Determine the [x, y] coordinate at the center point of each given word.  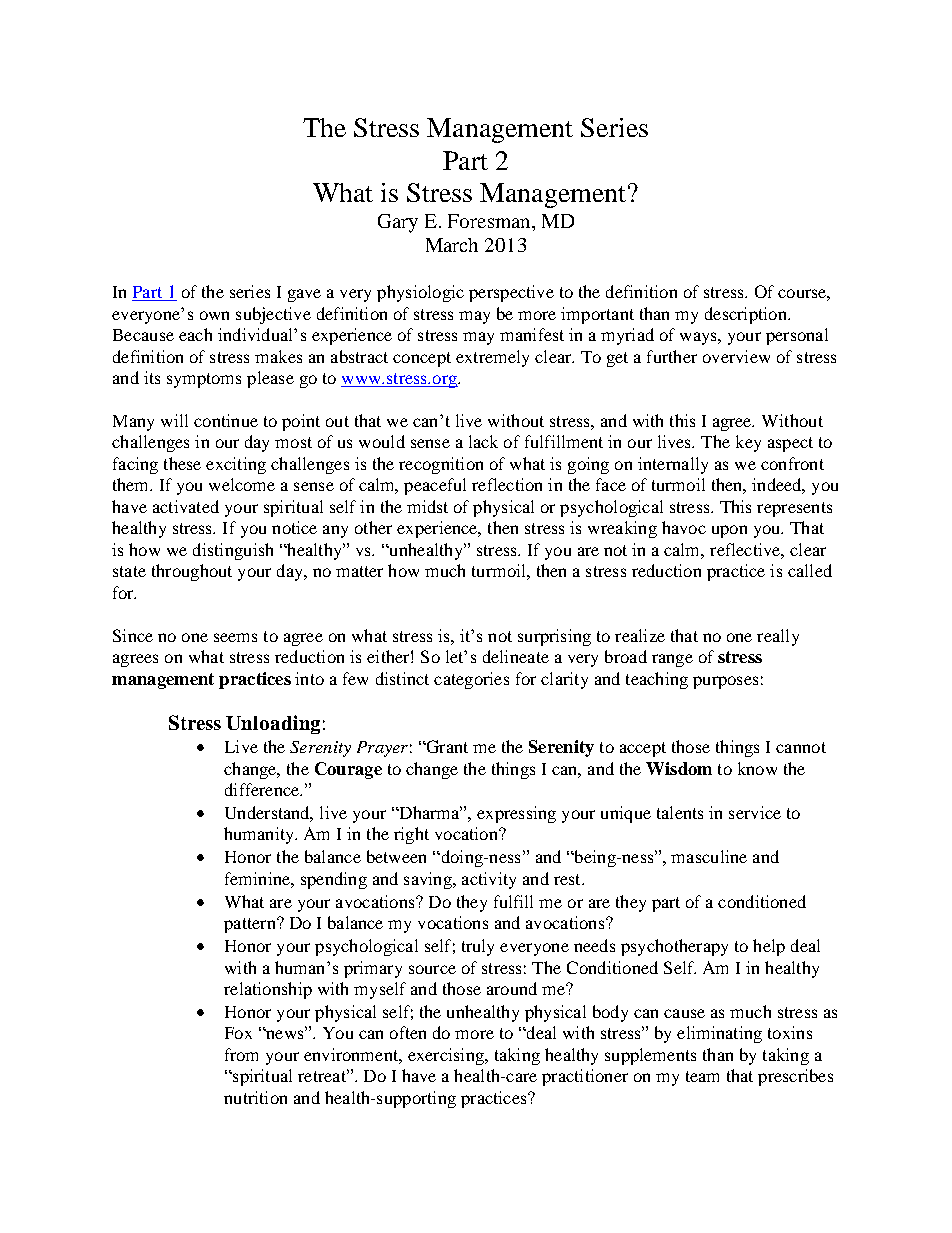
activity [489, 880]
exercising [447, 1056]
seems [235, 637]
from [241, 1054]
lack [483, 441]
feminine [258, 878]
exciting [236, 465]
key [748, 443]
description [747, 315]
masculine [709, 856]
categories [471, 680]
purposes [725, 682]
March [452, 245]
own [214, 315]
